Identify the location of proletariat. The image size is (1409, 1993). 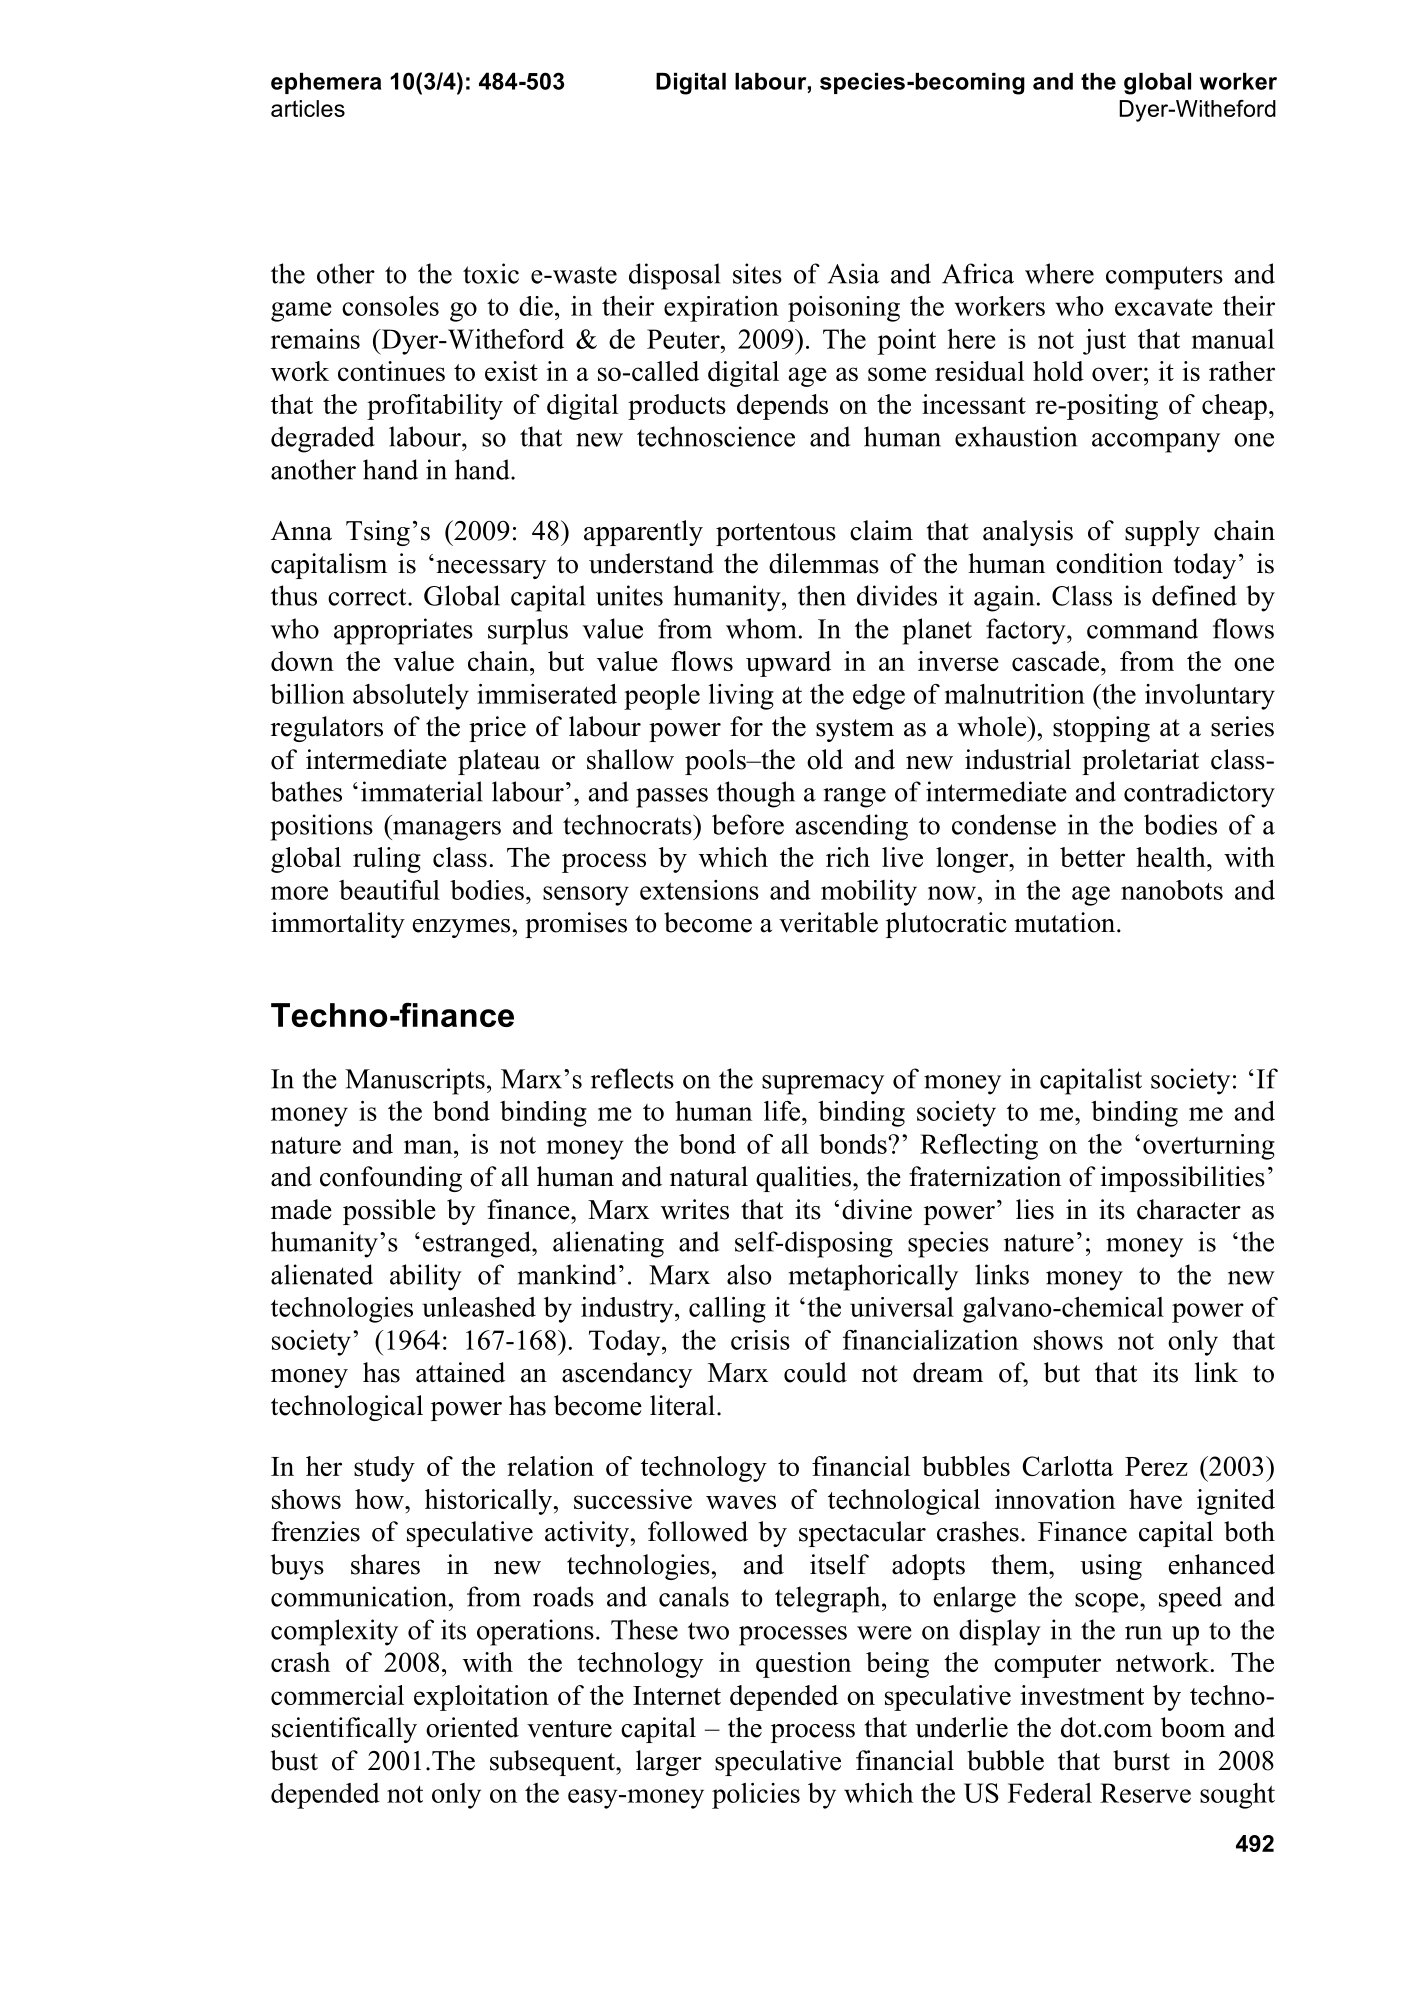
(1140, 762).
